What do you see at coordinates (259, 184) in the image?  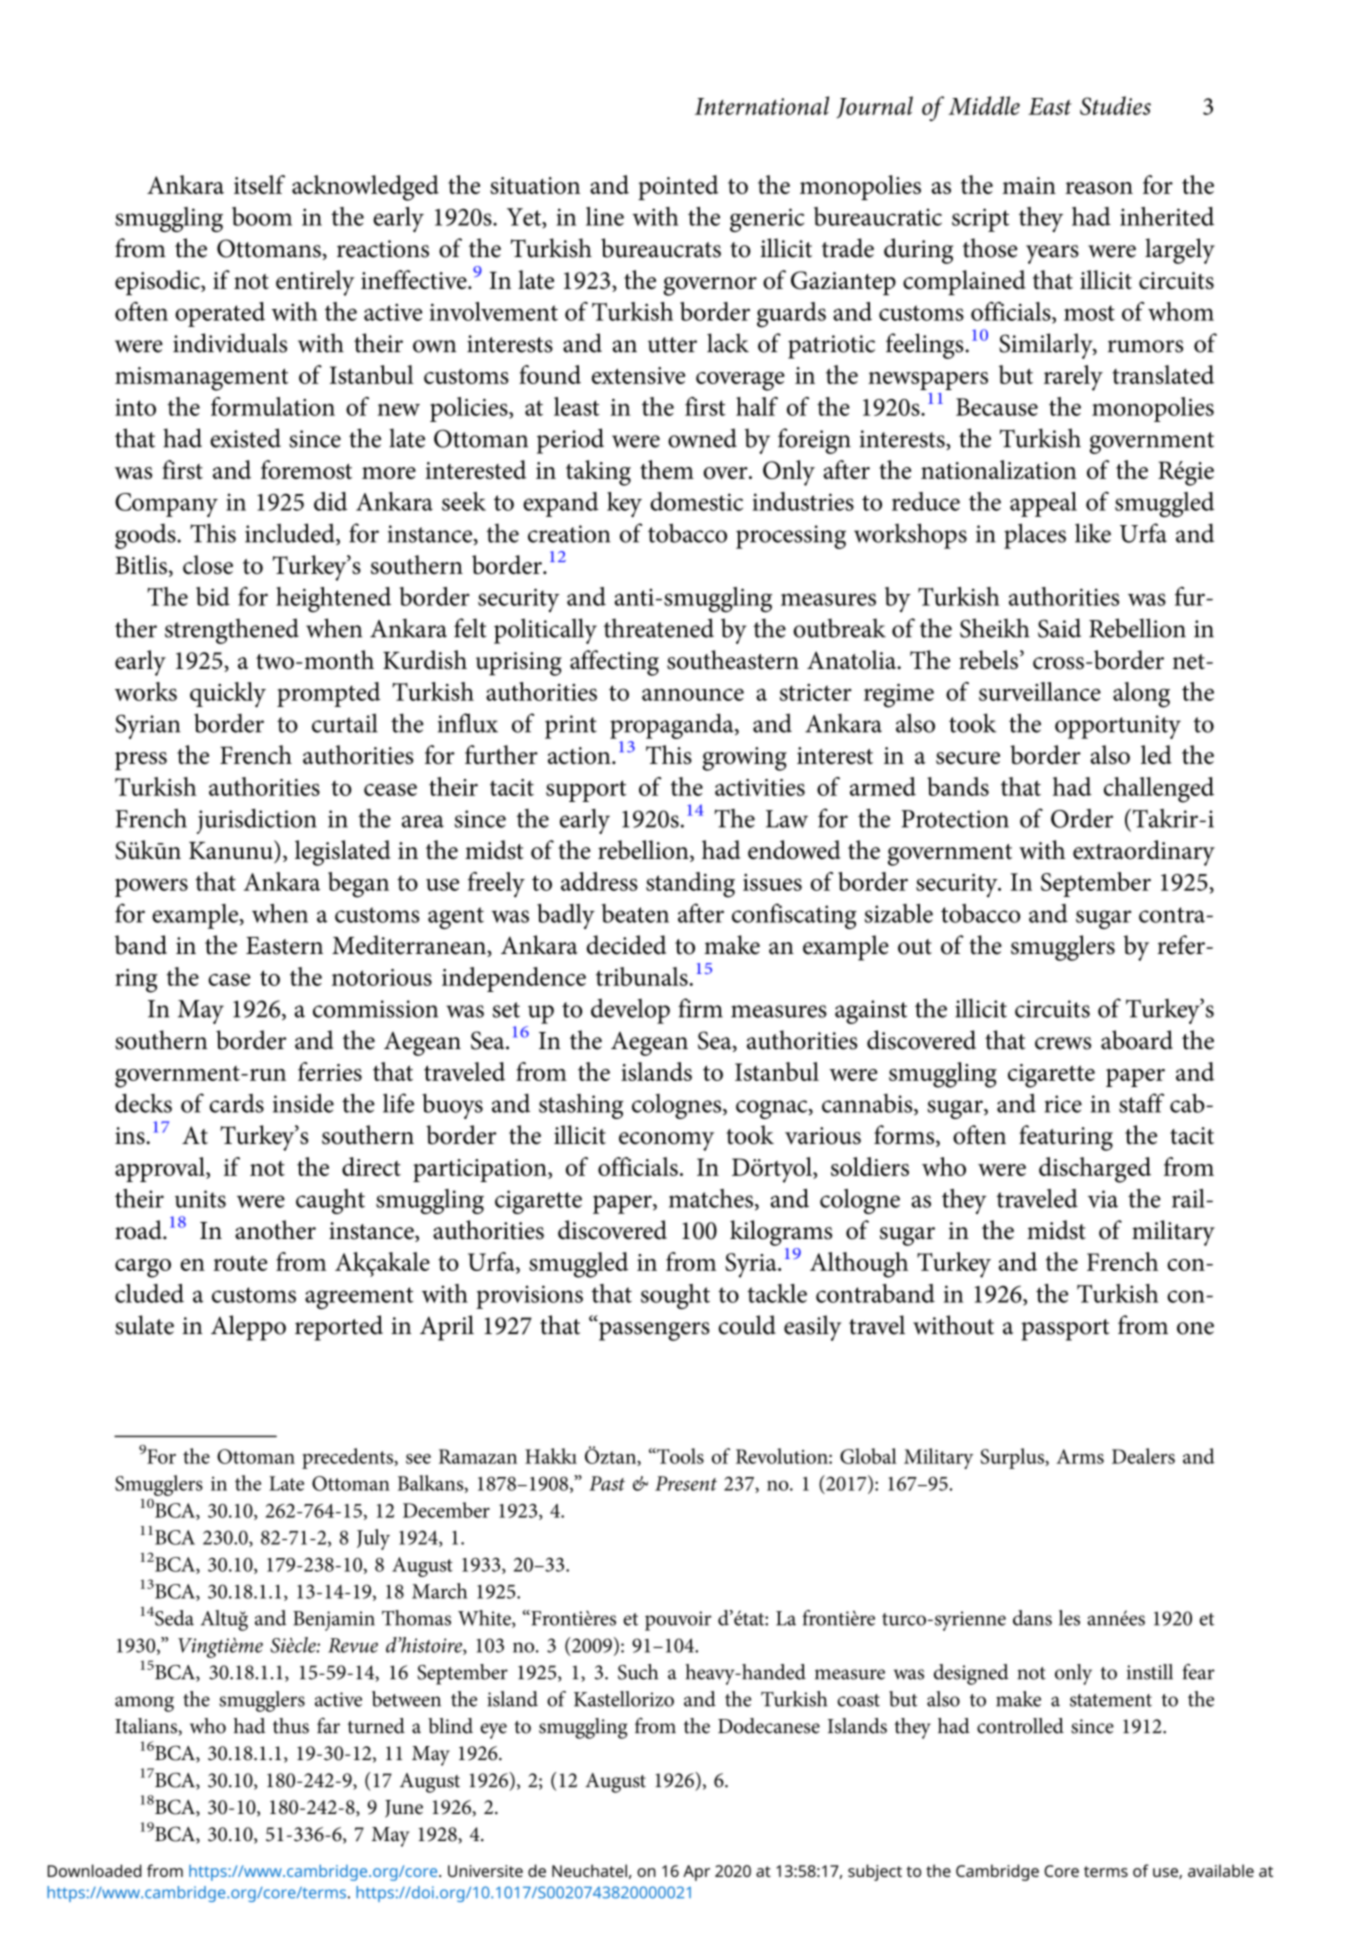 I see `itself` at bounding box center [259, 184].
